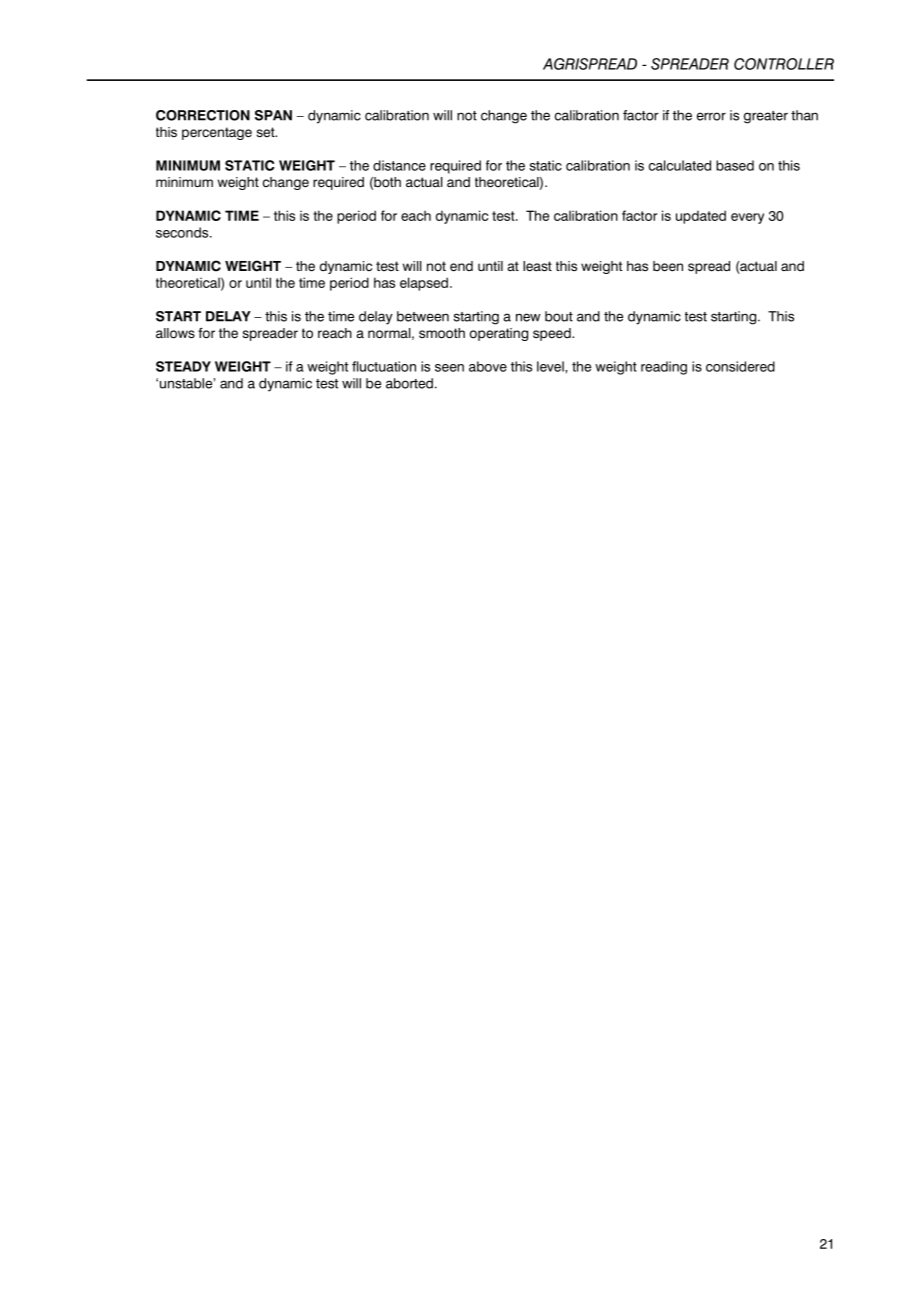 This screenshot has width=924, height=1307. Describe the element at coordinates (711, 116) in the screenshot. I see `error` at that location.
